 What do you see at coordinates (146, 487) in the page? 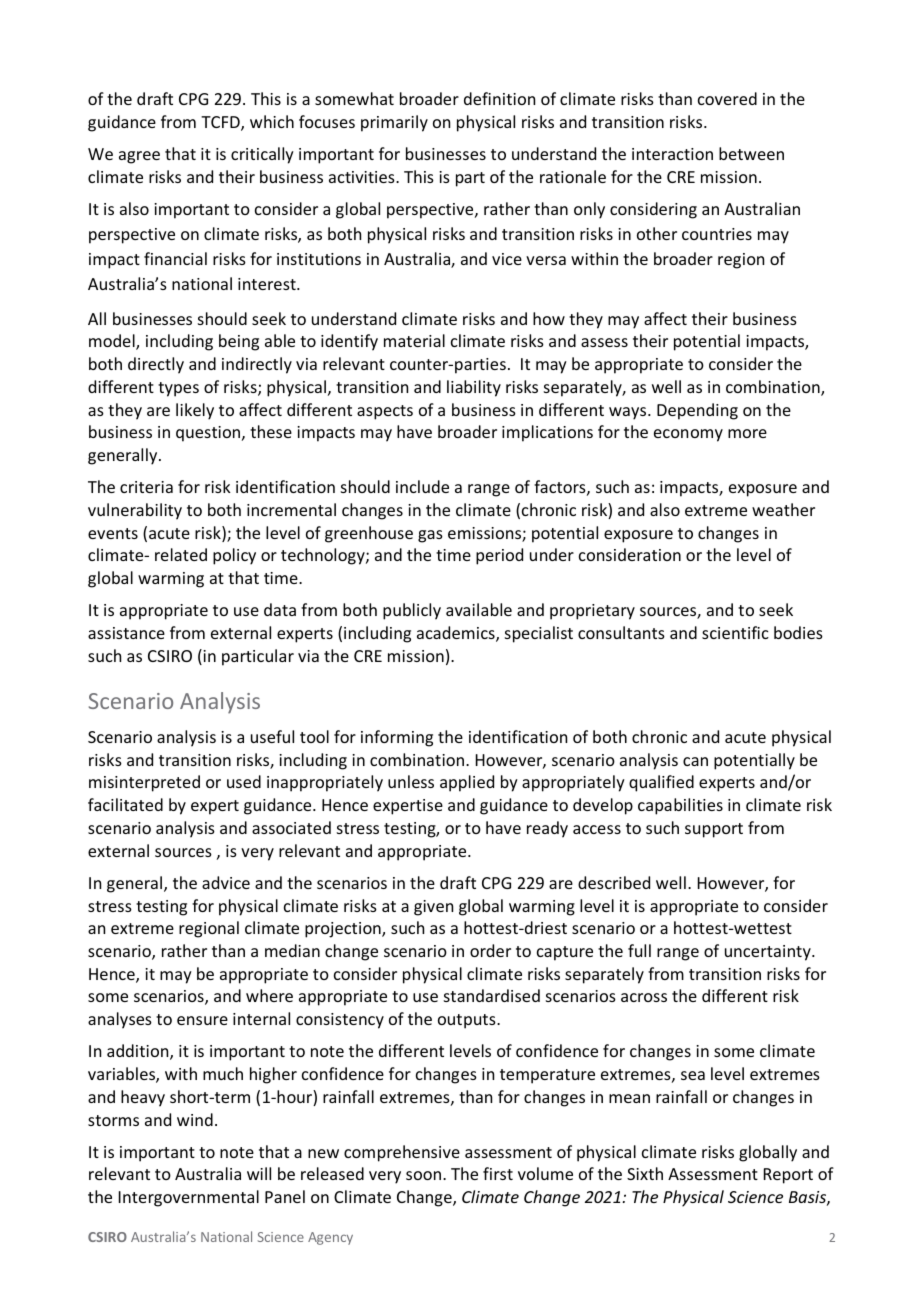
I see `criteria` at bounding box center [146, 487].
